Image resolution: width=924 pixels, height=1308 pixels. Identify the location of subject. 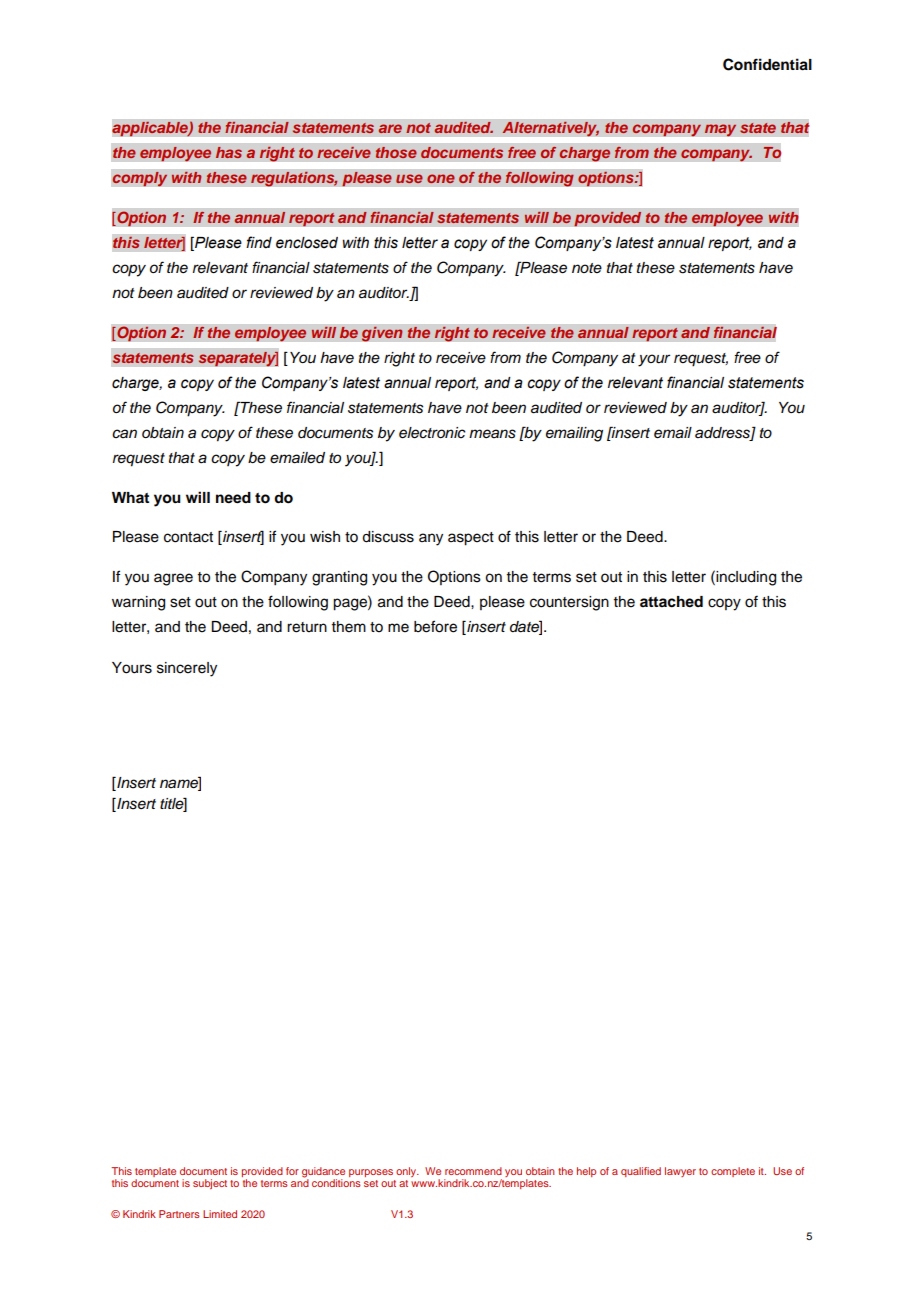
(210, 1184).
